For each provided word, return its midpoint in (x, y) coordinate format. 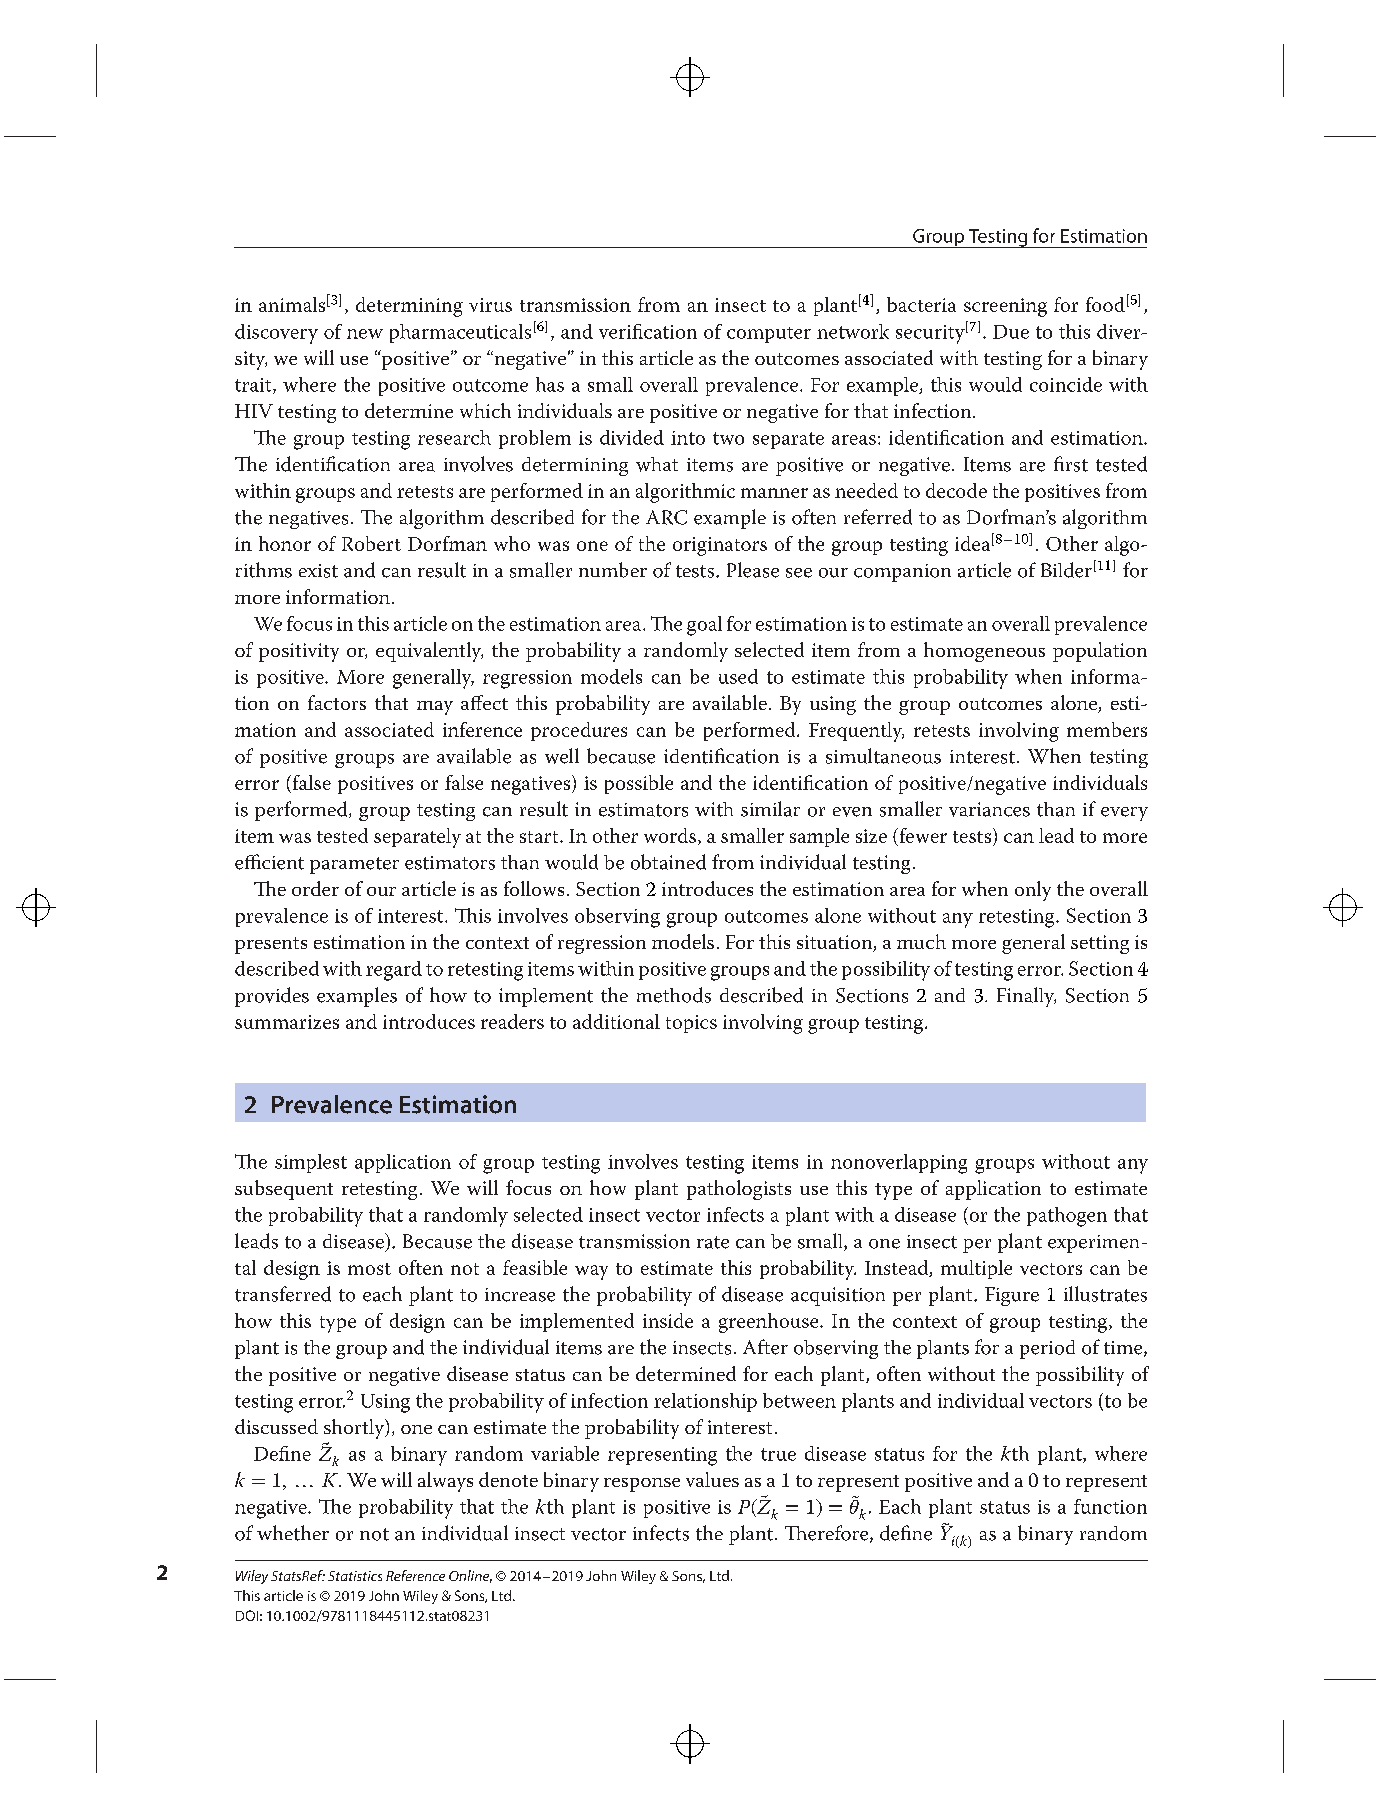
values (712, 1479)
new (365, 334)
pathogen (1067, 1217)
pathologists (739, 1190)
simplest (311, 1163)
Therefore (828, 1534)
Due (1011, 332)
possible (639, 784)
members (1107, 729)
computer (769, 335)
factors (337, 702)
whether (293, 1533)
